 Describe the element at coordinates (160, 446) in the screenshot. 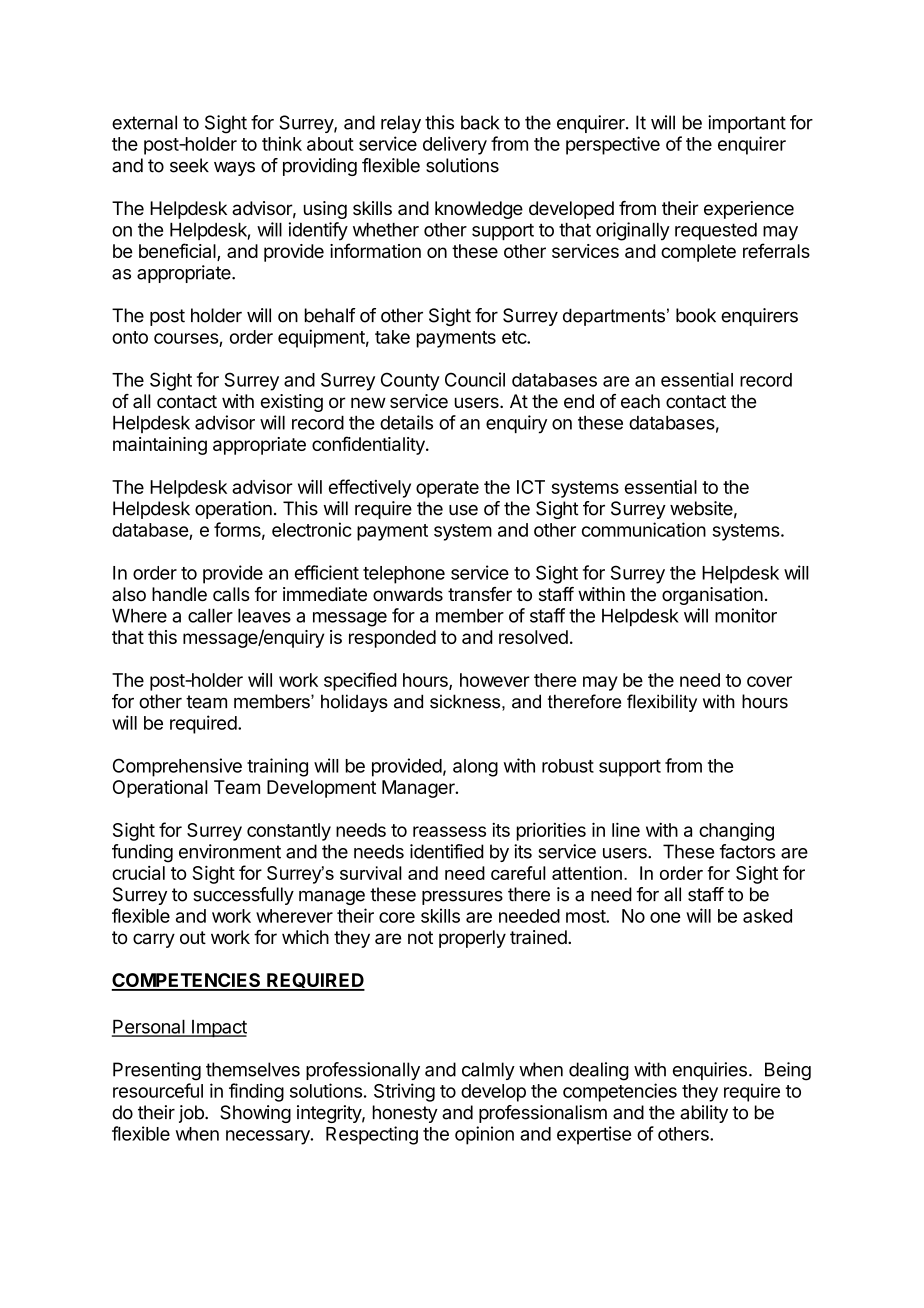

I see `maintaining` at that location.
